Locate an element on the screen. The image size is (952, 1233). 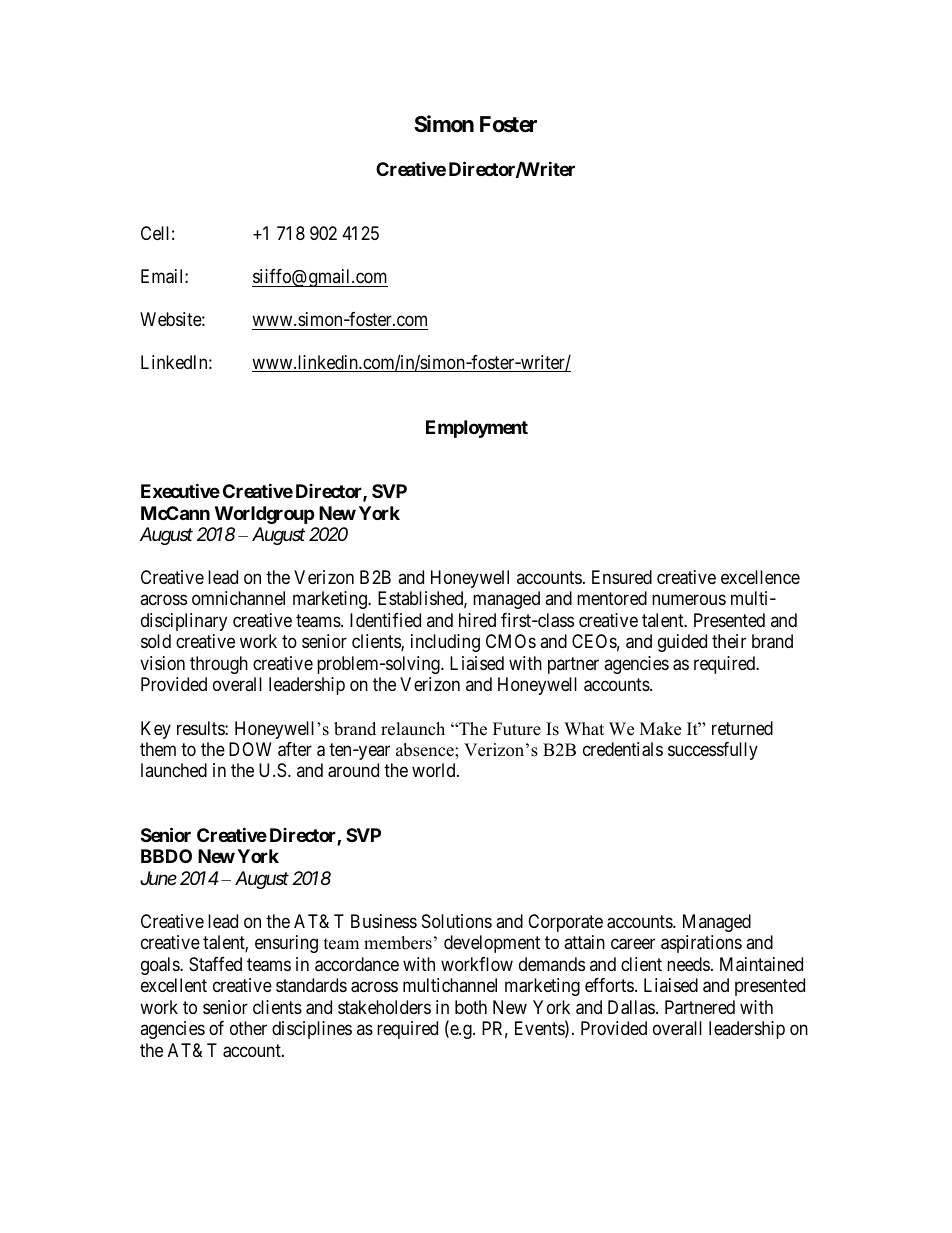
mentored is located at coordinates (612, 598).
